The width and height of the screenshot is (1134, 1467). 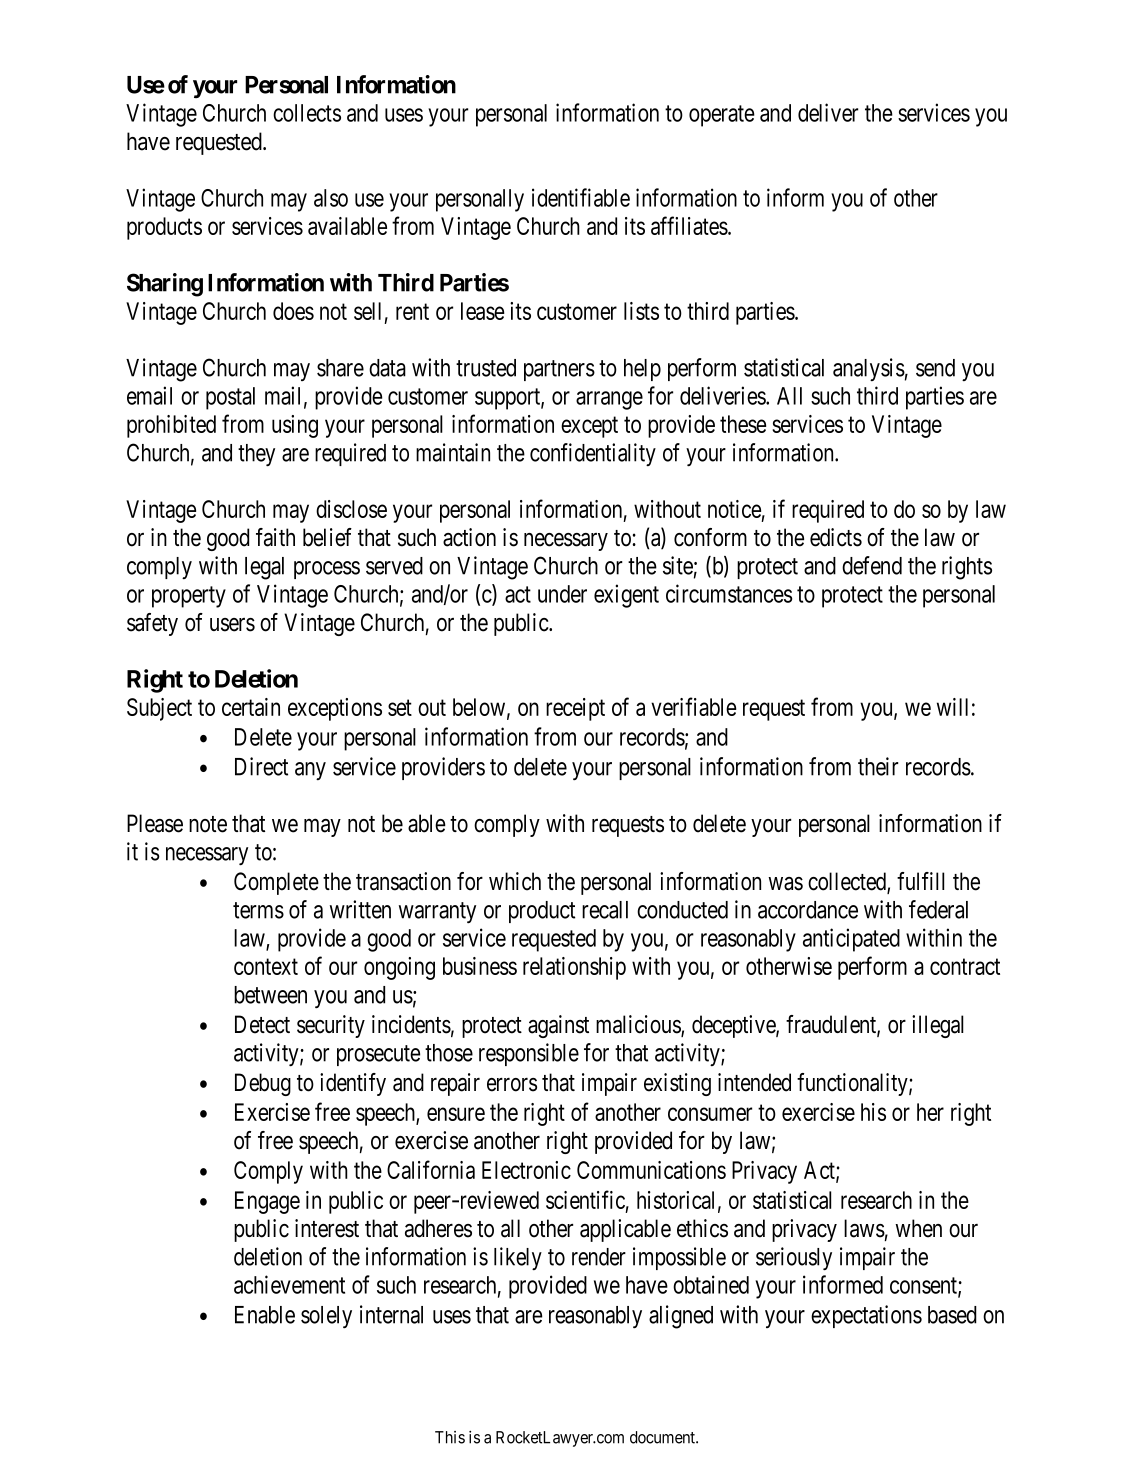 I want to click on This, so click(x=450, y=1437).
